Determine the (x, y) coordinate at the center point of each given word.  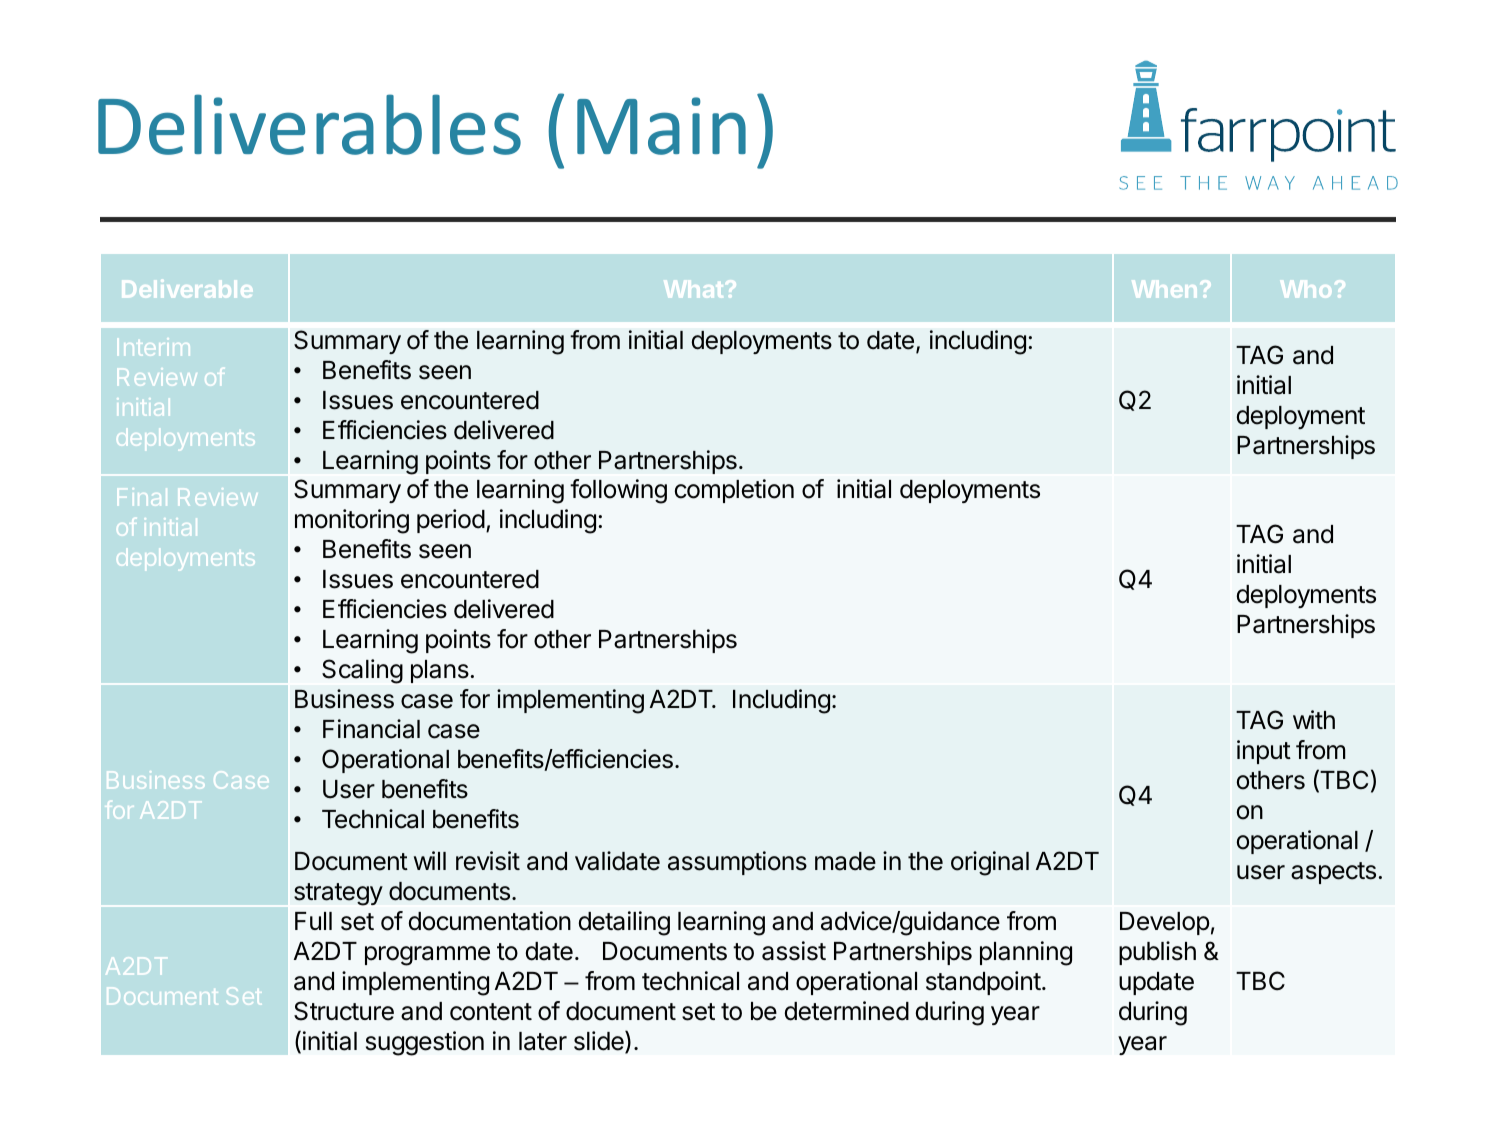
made (845, 861)
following (618, 491)
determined (847, 1011)
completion (734, 491)
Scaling (362, 671)
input (1264, 752)
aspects (1333, 873)
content (491, 1012)
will (430, 860)
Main (661, 126)
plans (440, 671)
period (451, 521)
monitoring (352, 521)
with (1314, 719)
